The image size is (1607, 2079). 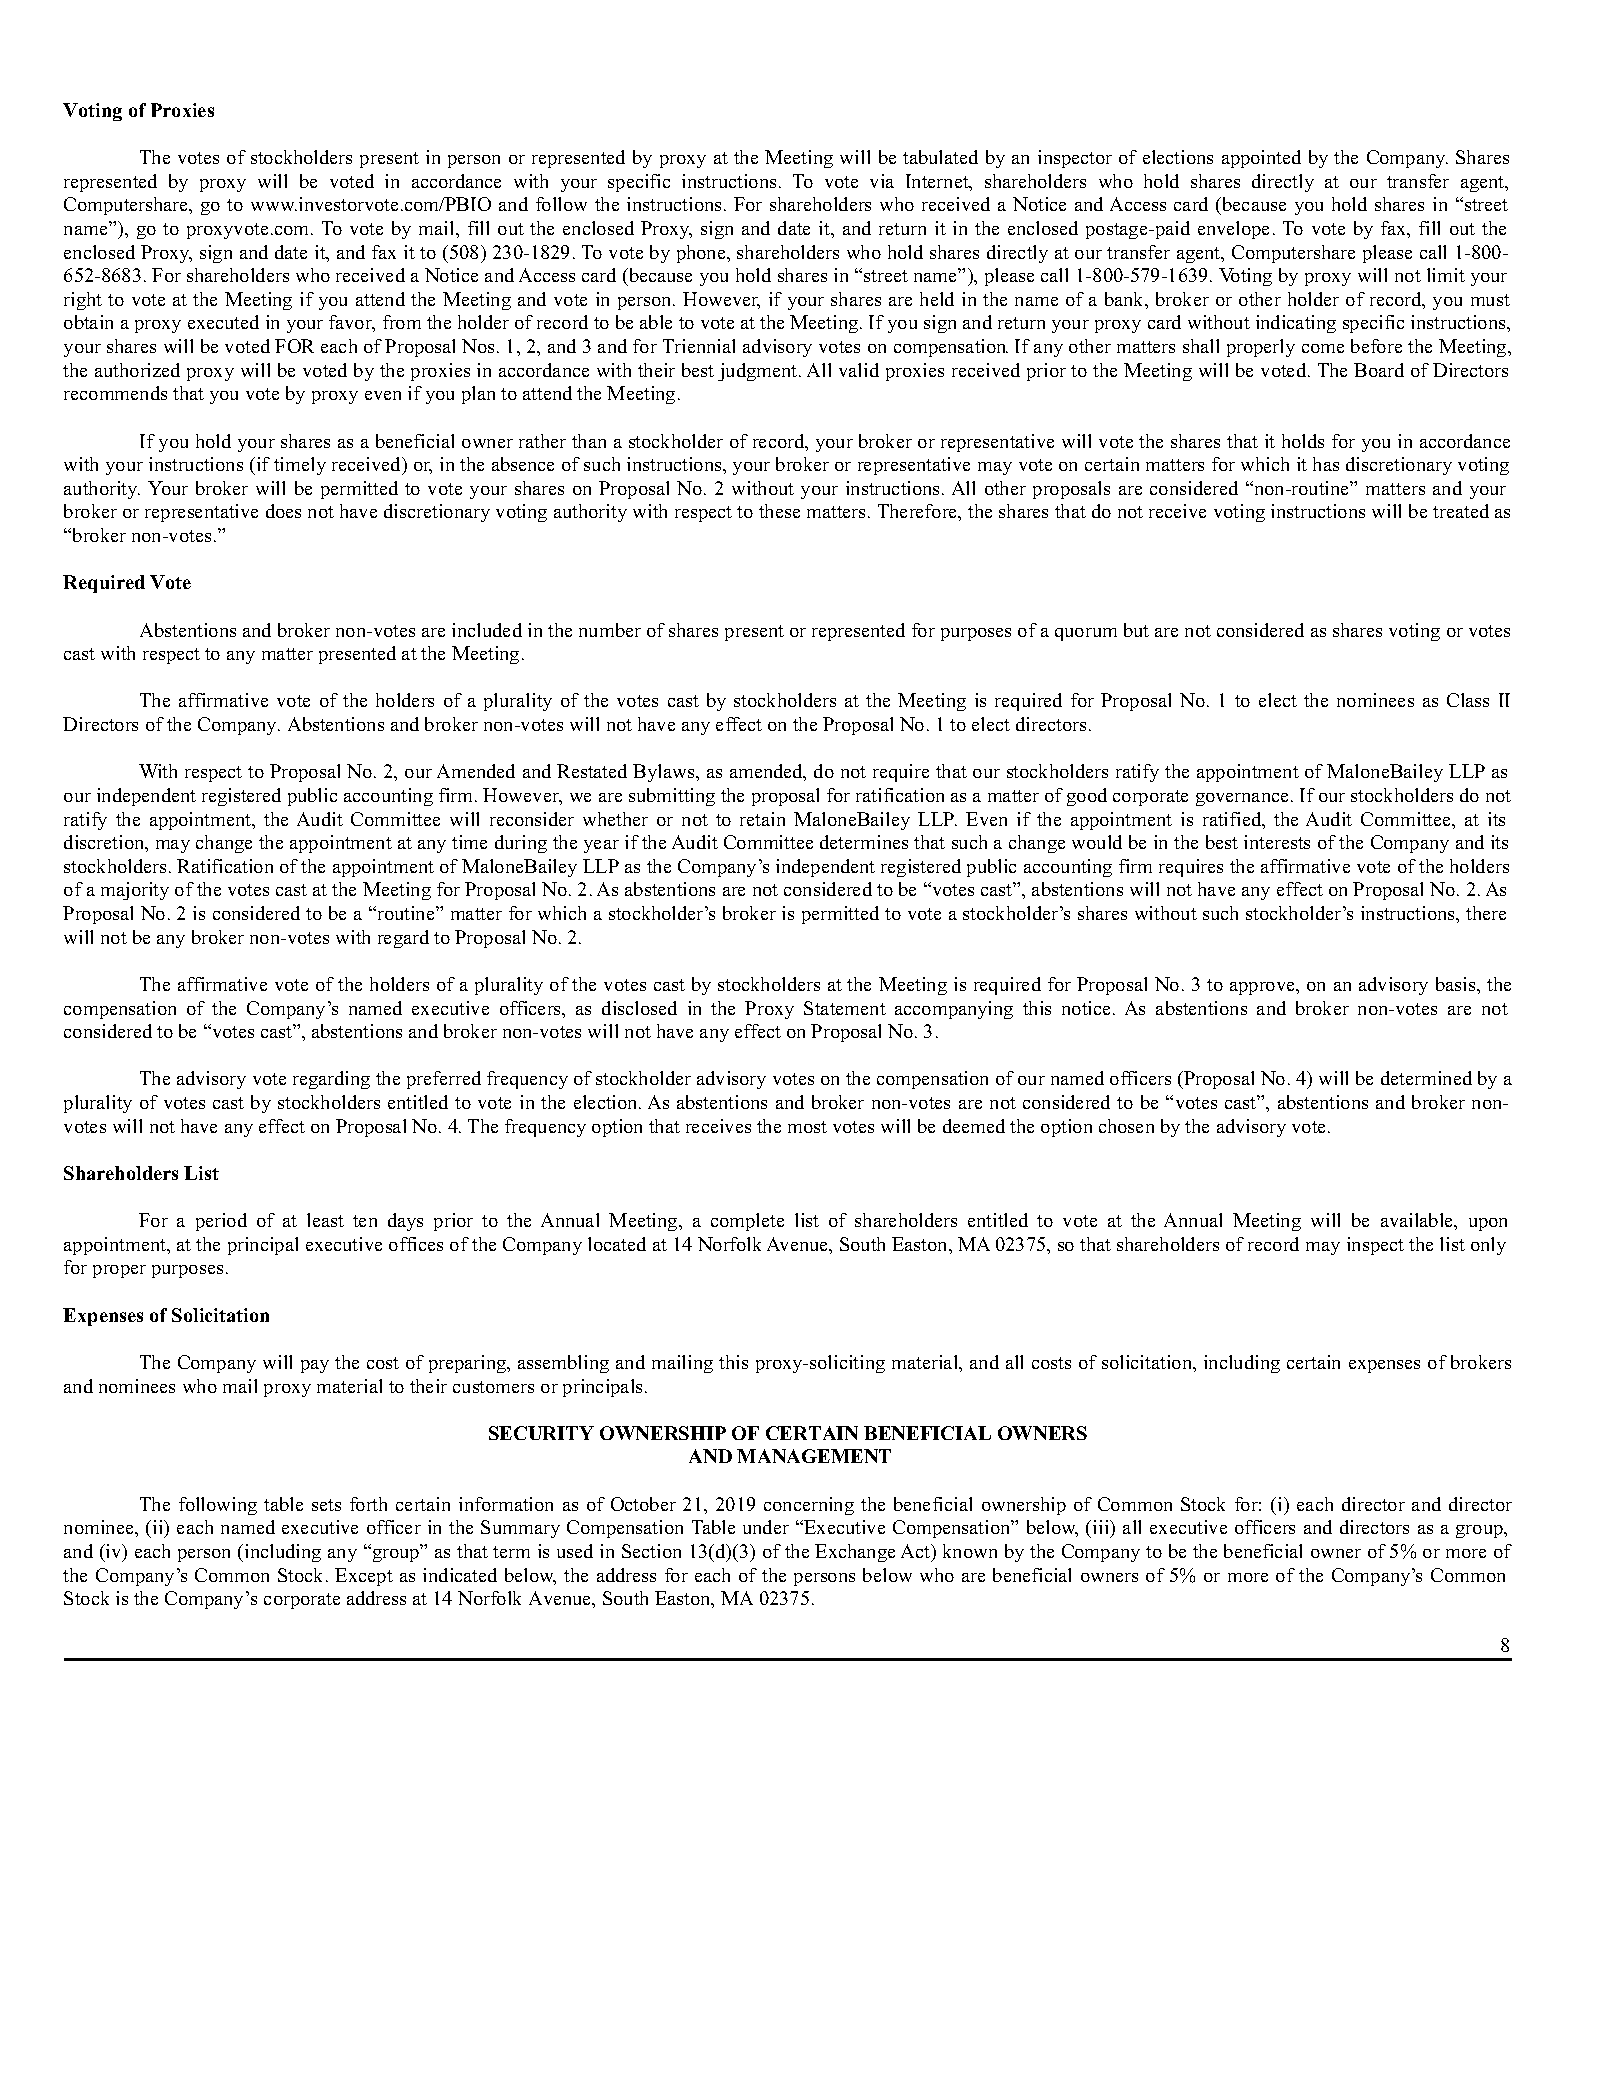 What do you see at coordinates (135, 891) in the screenshot?
I see `majority` at bounding box center [135, 891].
